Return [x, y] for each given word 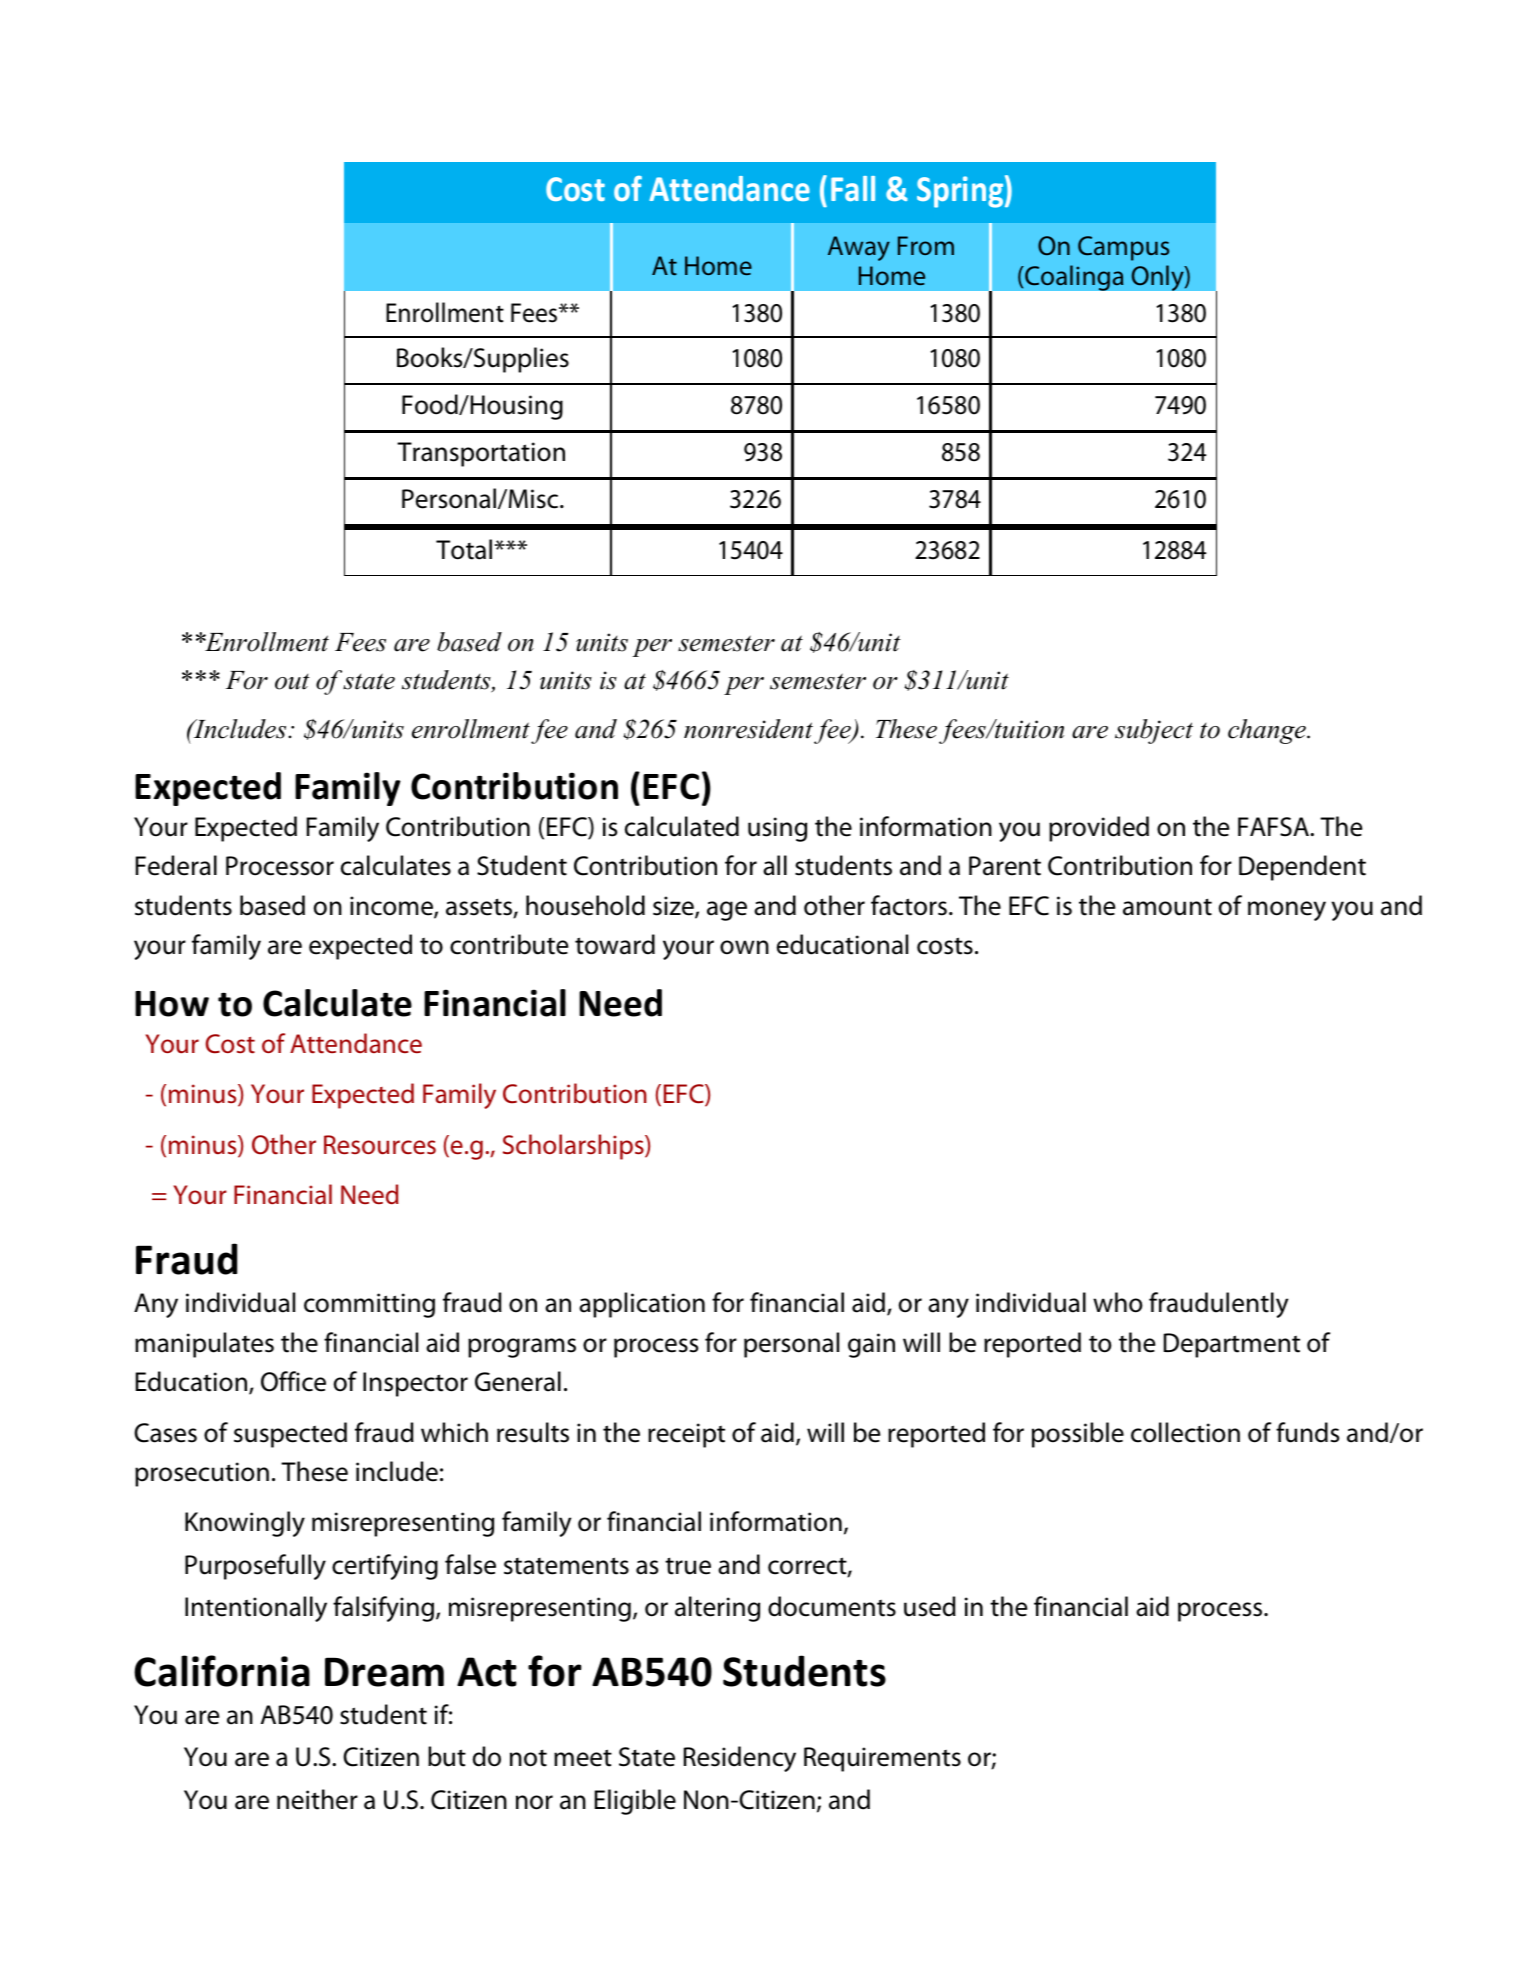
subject [1154, 731]
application [642, 1305]
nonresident [748, 729]
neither [317, 1799]
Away [859, 248]
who [1118, 1302]
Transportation [481, 454]
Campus [1123, 248]
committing [369, 1305]
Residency [740, 1759]
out [292, 682]
